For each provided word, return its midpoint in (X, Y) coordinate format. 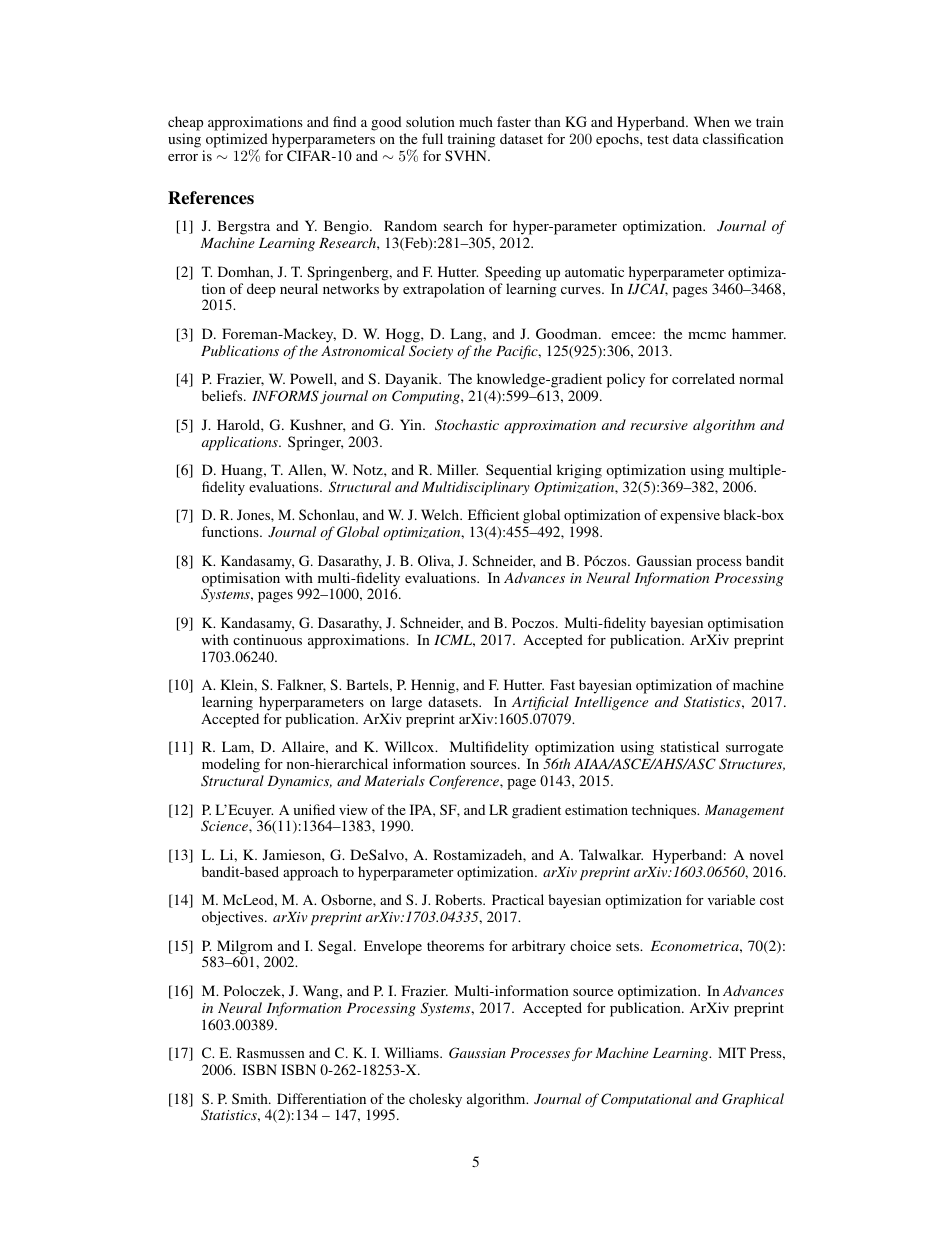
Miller (457, 469)
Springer (315, 443)
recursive (659, 425)
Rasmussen (271, 1052)
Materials (394, 780)
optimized (237, 141)
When (712, 121)
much (476, 121)
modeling (232, 767)
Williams (412, 1052)
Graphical (753, 1100)
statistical (690, 746)
